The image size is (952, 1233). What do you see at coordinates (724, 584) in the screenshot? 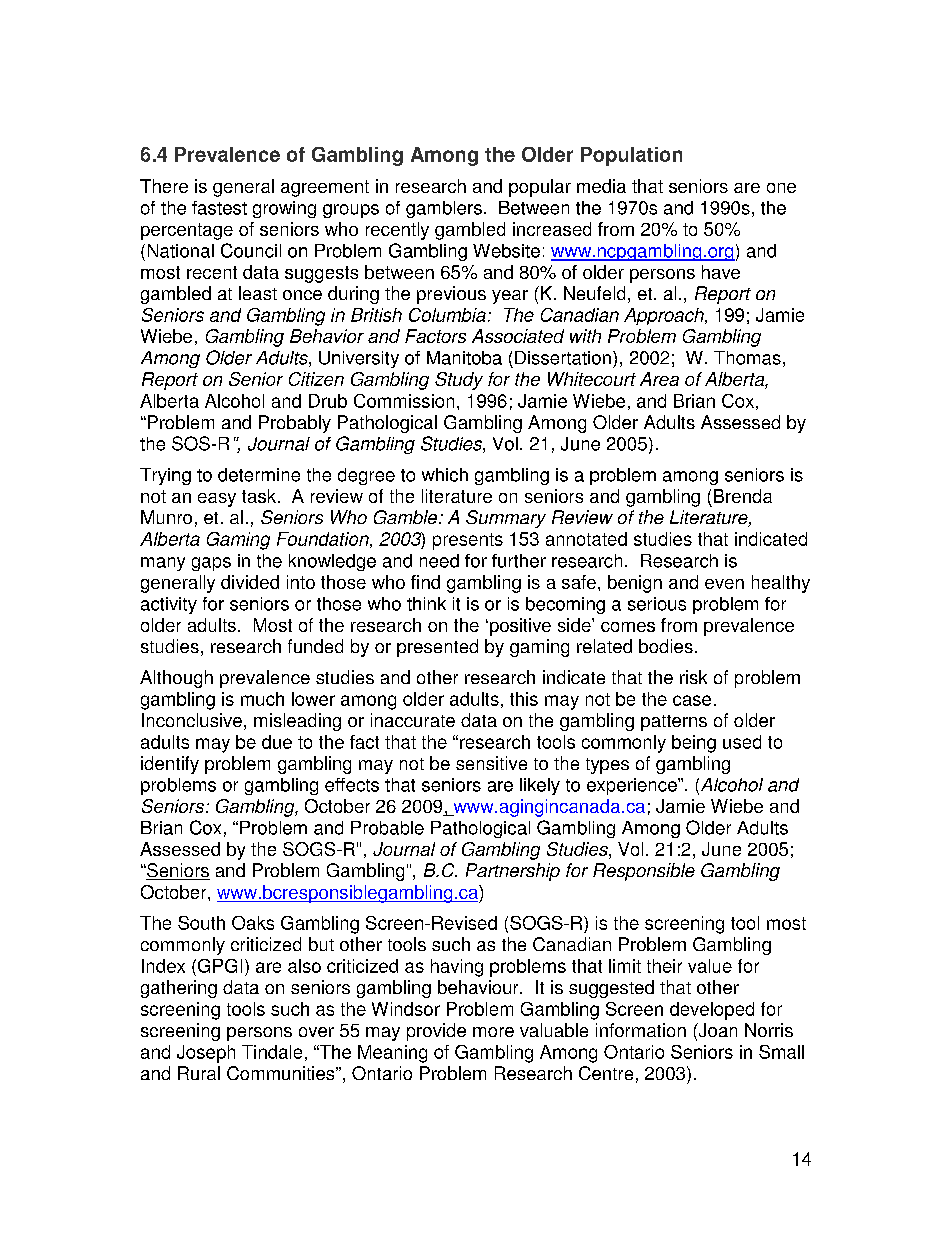
I see `even` at bounding box center [724, 584].
